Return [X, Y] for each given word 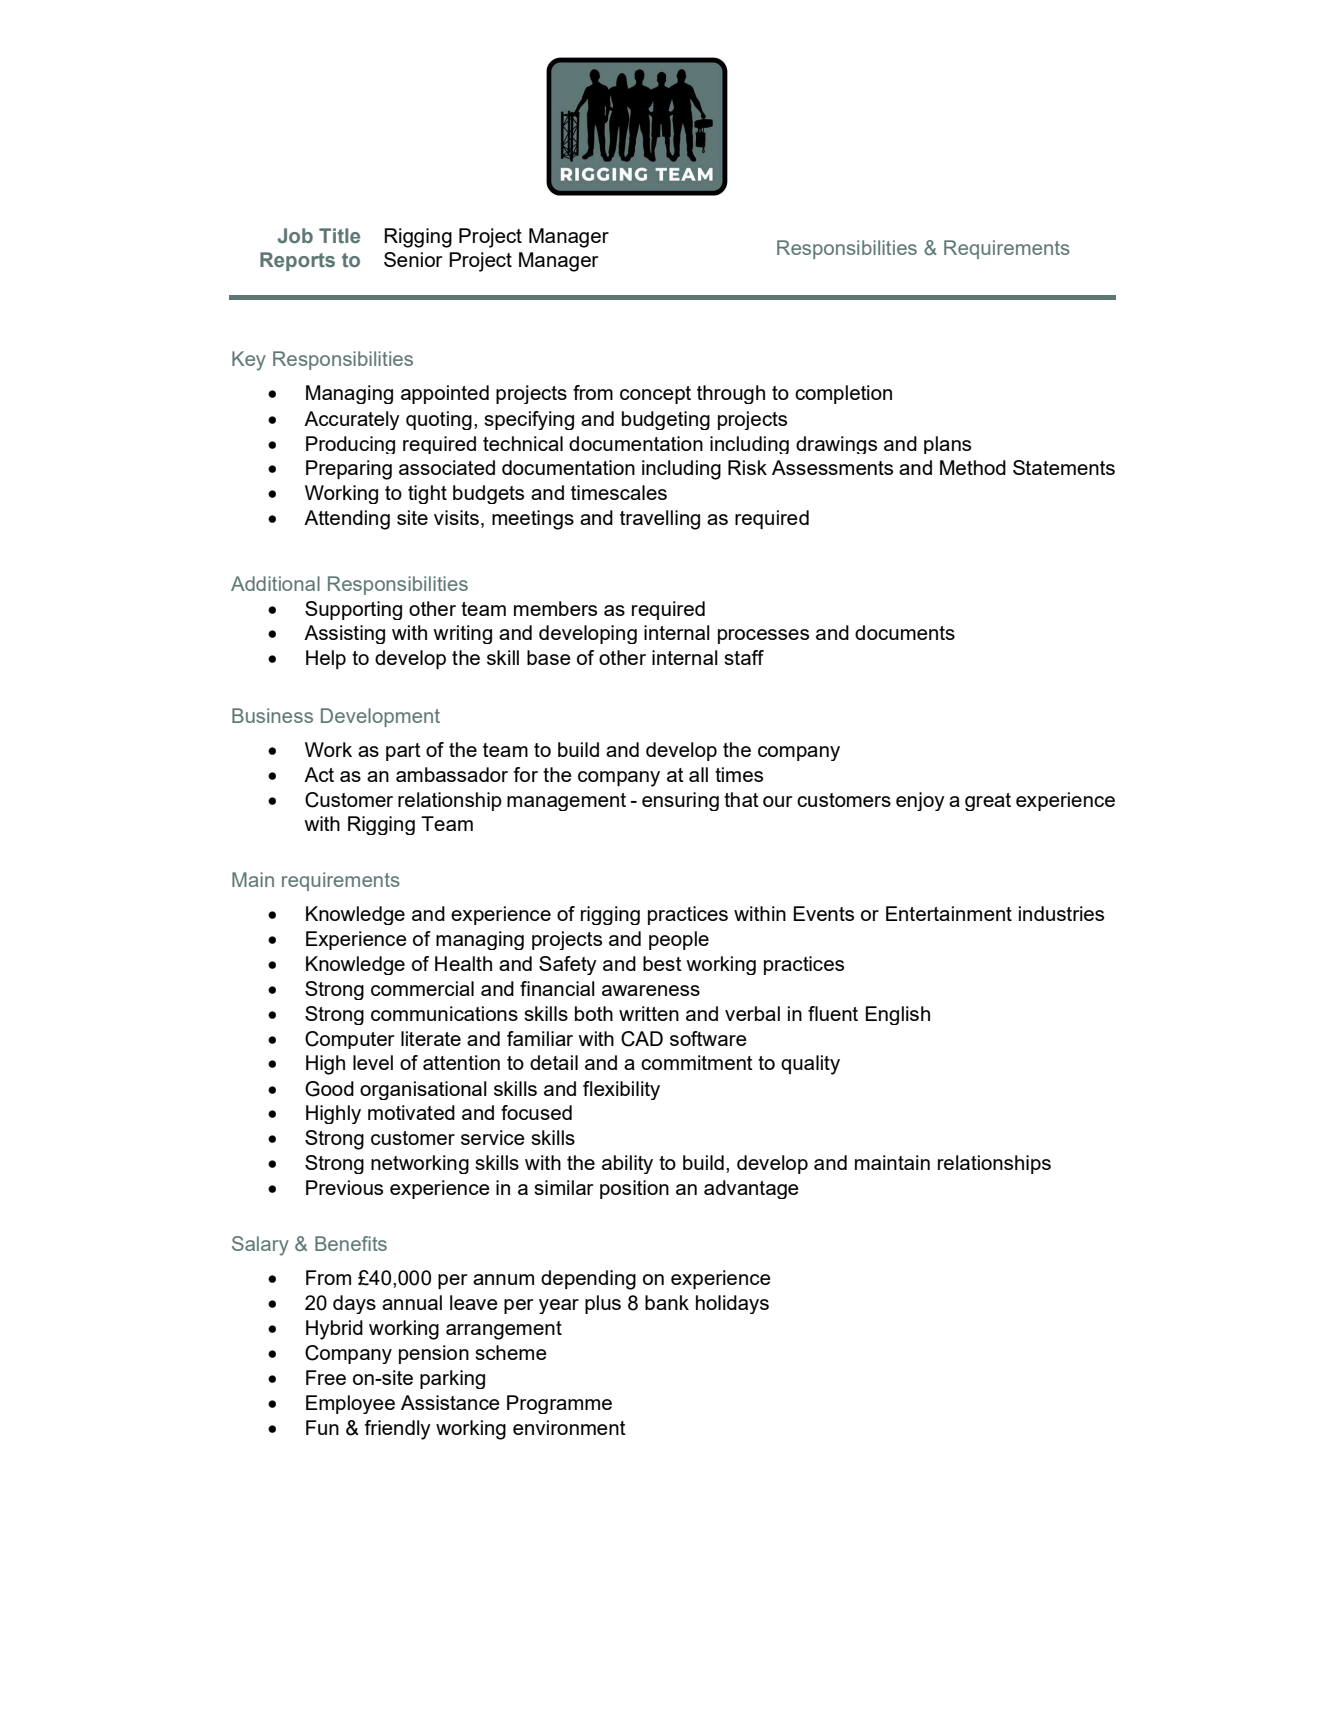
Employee [350, 1404]
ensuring [680, 801]
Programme [559, 1404]
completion [843, 394]
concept [655, 395]
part [403, 752]
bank [667, 1302]
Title [339, 235]
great [988, 802]
